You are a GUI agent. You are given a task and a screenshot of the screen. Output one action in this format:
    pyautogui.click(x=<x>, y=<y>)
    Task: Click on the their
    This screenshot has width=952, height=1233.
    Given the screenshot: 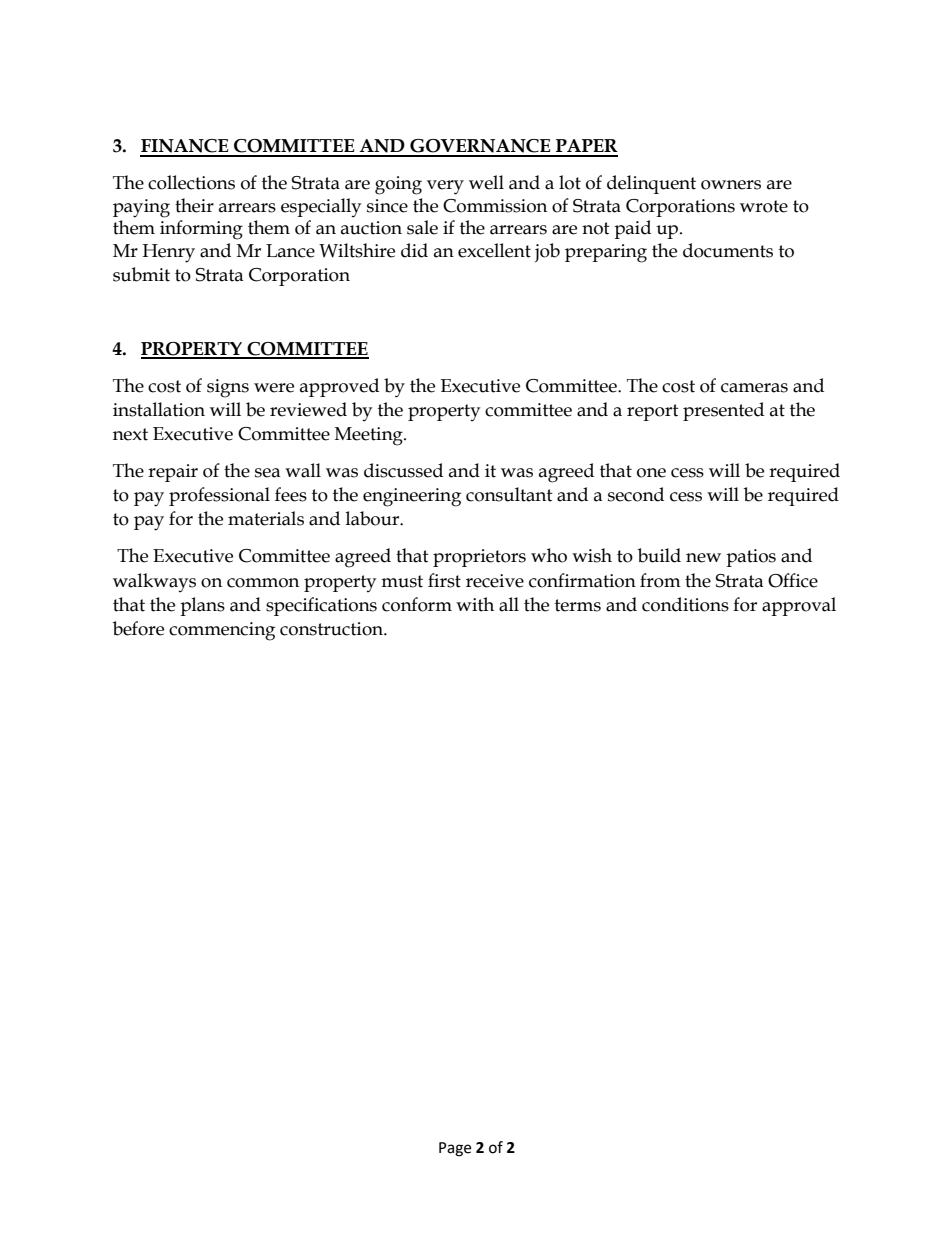 What is the action you would take?
    pyautogui.click(x=194, y=205)
